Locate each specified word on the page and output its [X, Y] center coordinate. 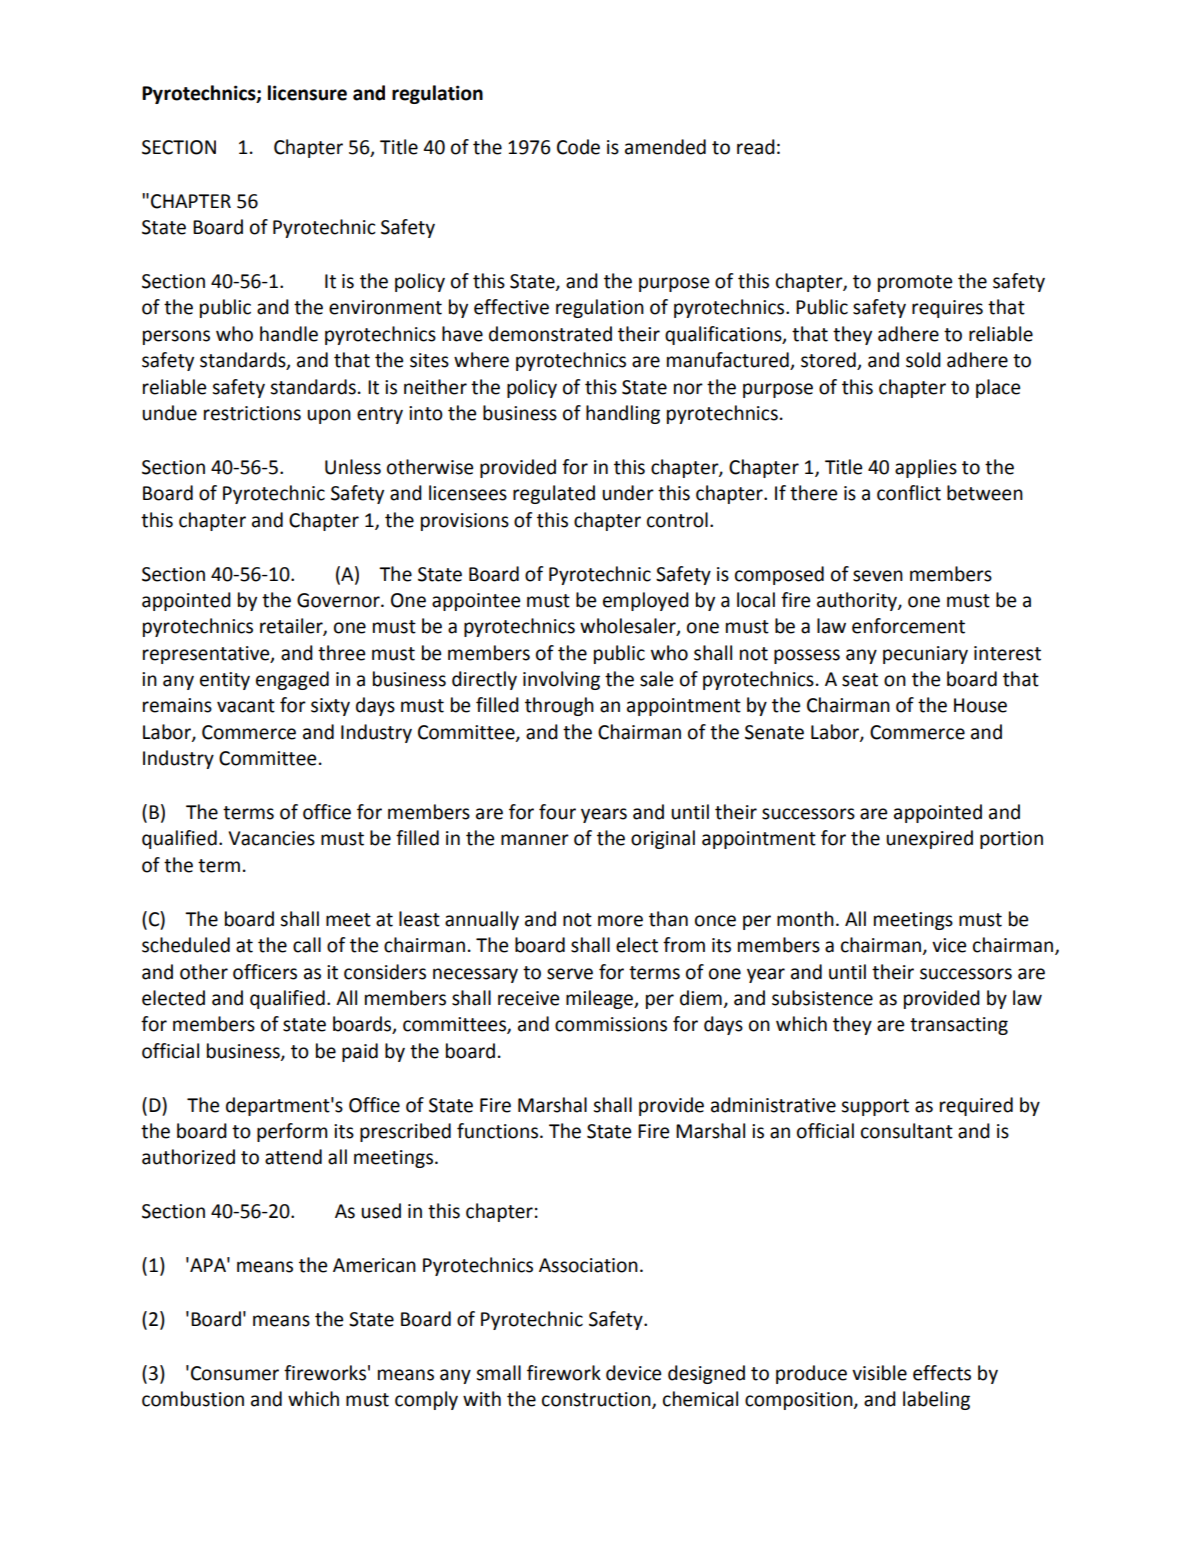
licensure [307, 93]
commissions [611, 1024]
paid [360, 1052]
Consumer [235, 1373]
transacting [959, 1026]
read [756, 147]
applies [926, 468]
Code [578, 147]
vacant [246, 706]
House [980, 705]
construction [597, 1400]
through [559, 706]
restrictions [252, 413]
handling [623, 414]
